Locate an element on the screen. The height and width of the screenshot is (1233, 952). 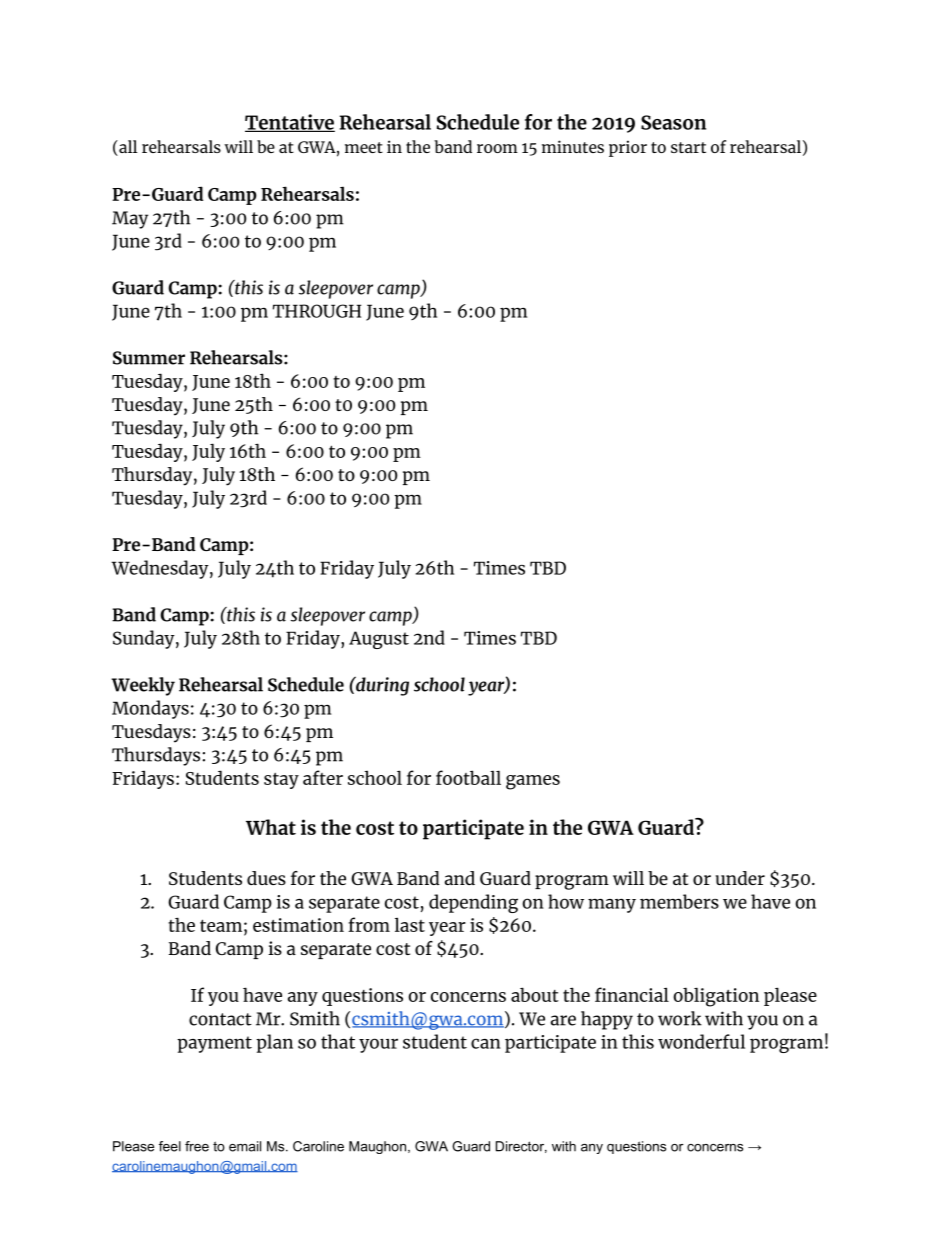
August is located at coordinates (379, 640).
